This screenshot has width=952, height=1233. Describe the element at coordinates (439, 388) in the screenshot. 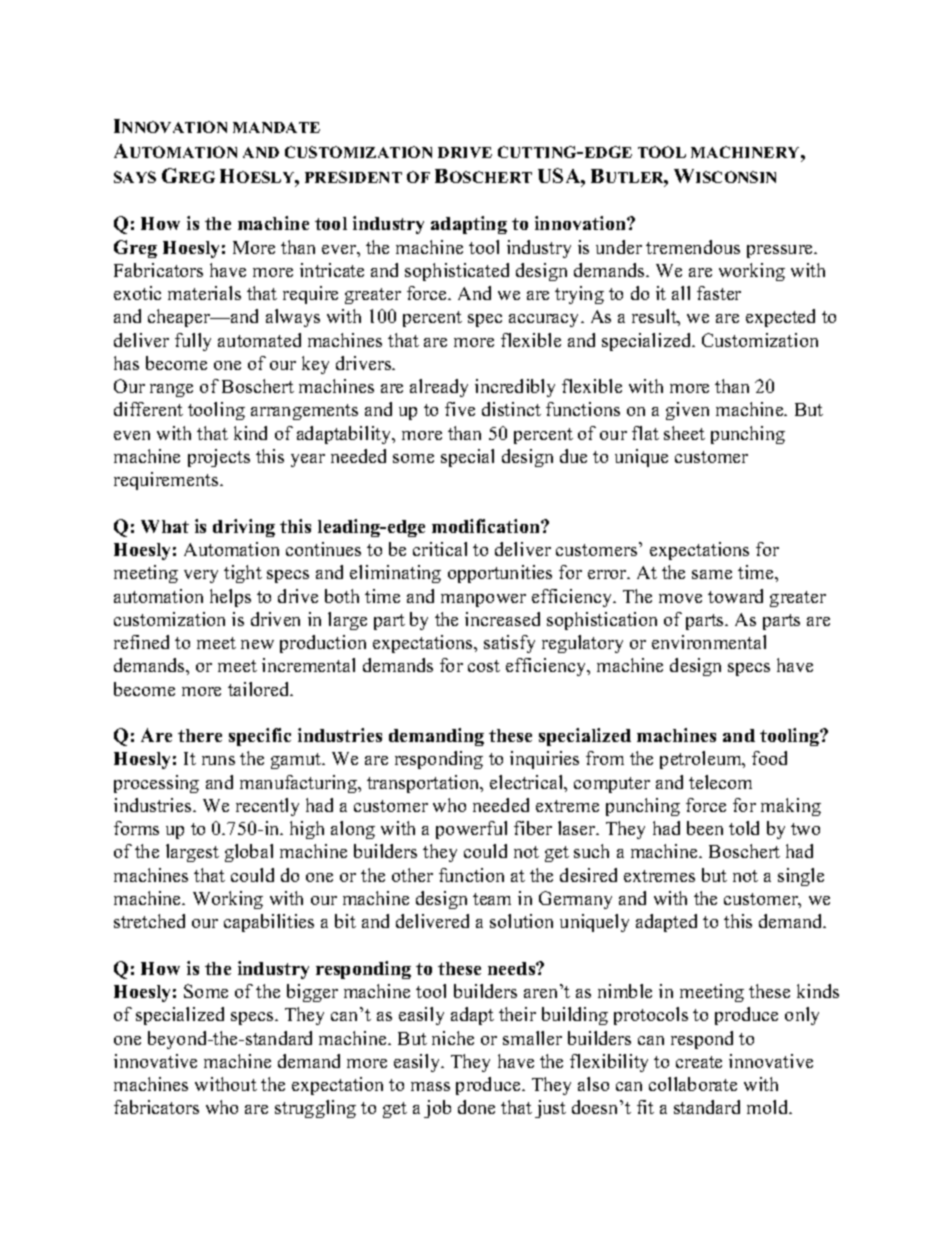

I see `already` at that location.
